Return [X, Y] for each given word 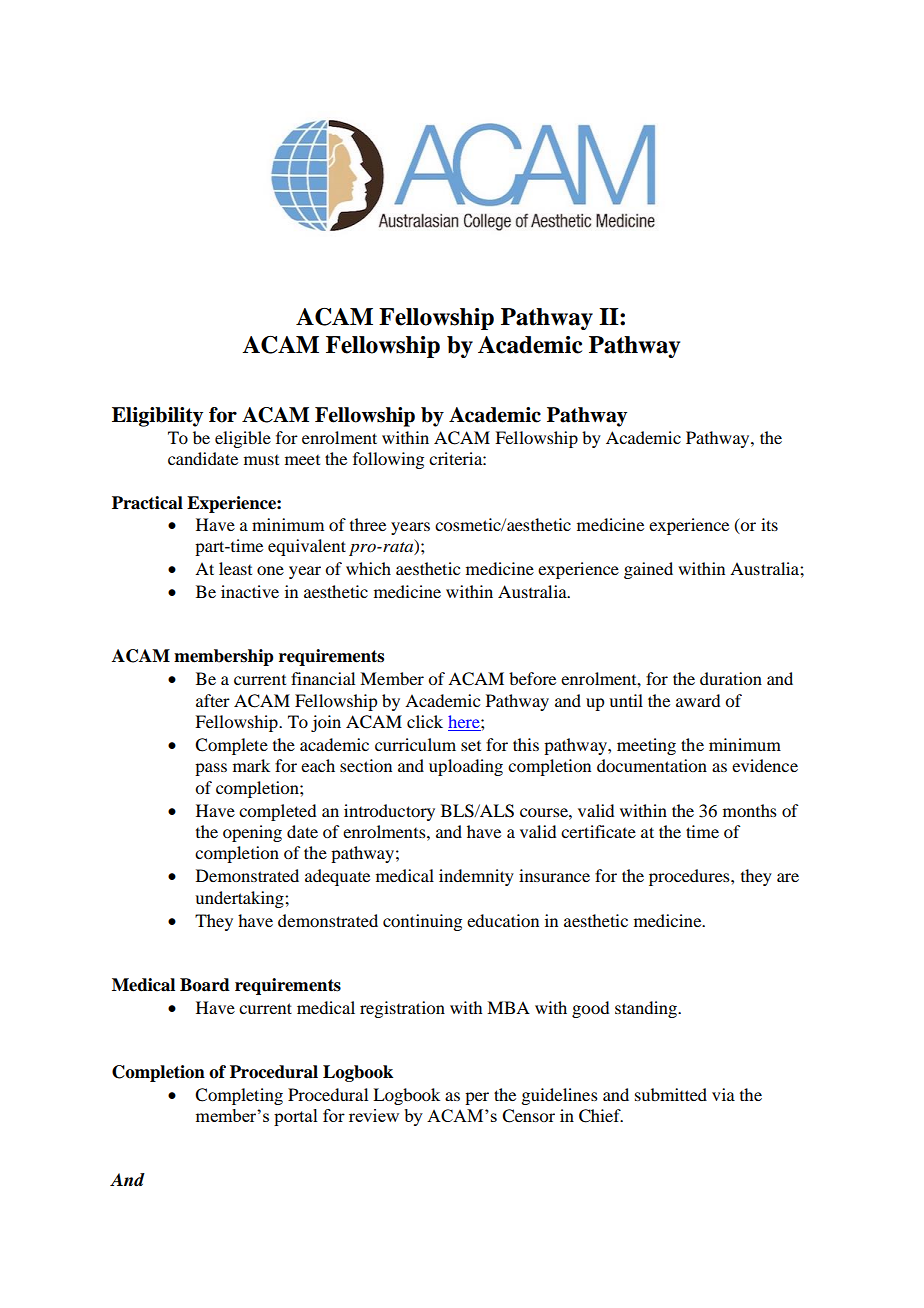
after [213, 700]
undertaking [240, 899]
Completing [239, 1096]
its [769, 524]
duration [731, 678]
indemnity [476, 877]
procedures [690, 877]
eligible [243, 439]
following [388, 460]
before [532, 678]
